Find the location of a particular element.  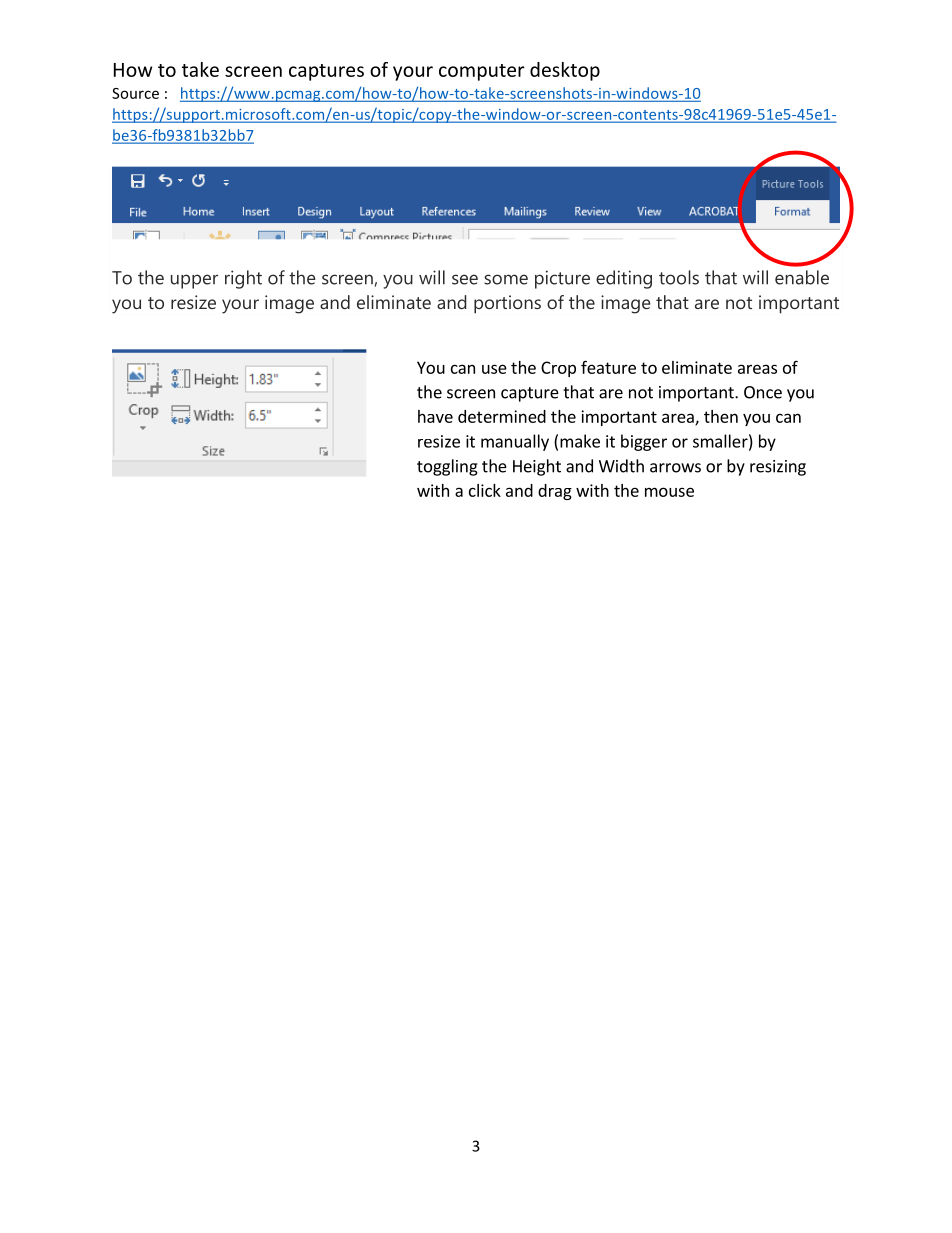

see is located at coordinates (465, 279).
